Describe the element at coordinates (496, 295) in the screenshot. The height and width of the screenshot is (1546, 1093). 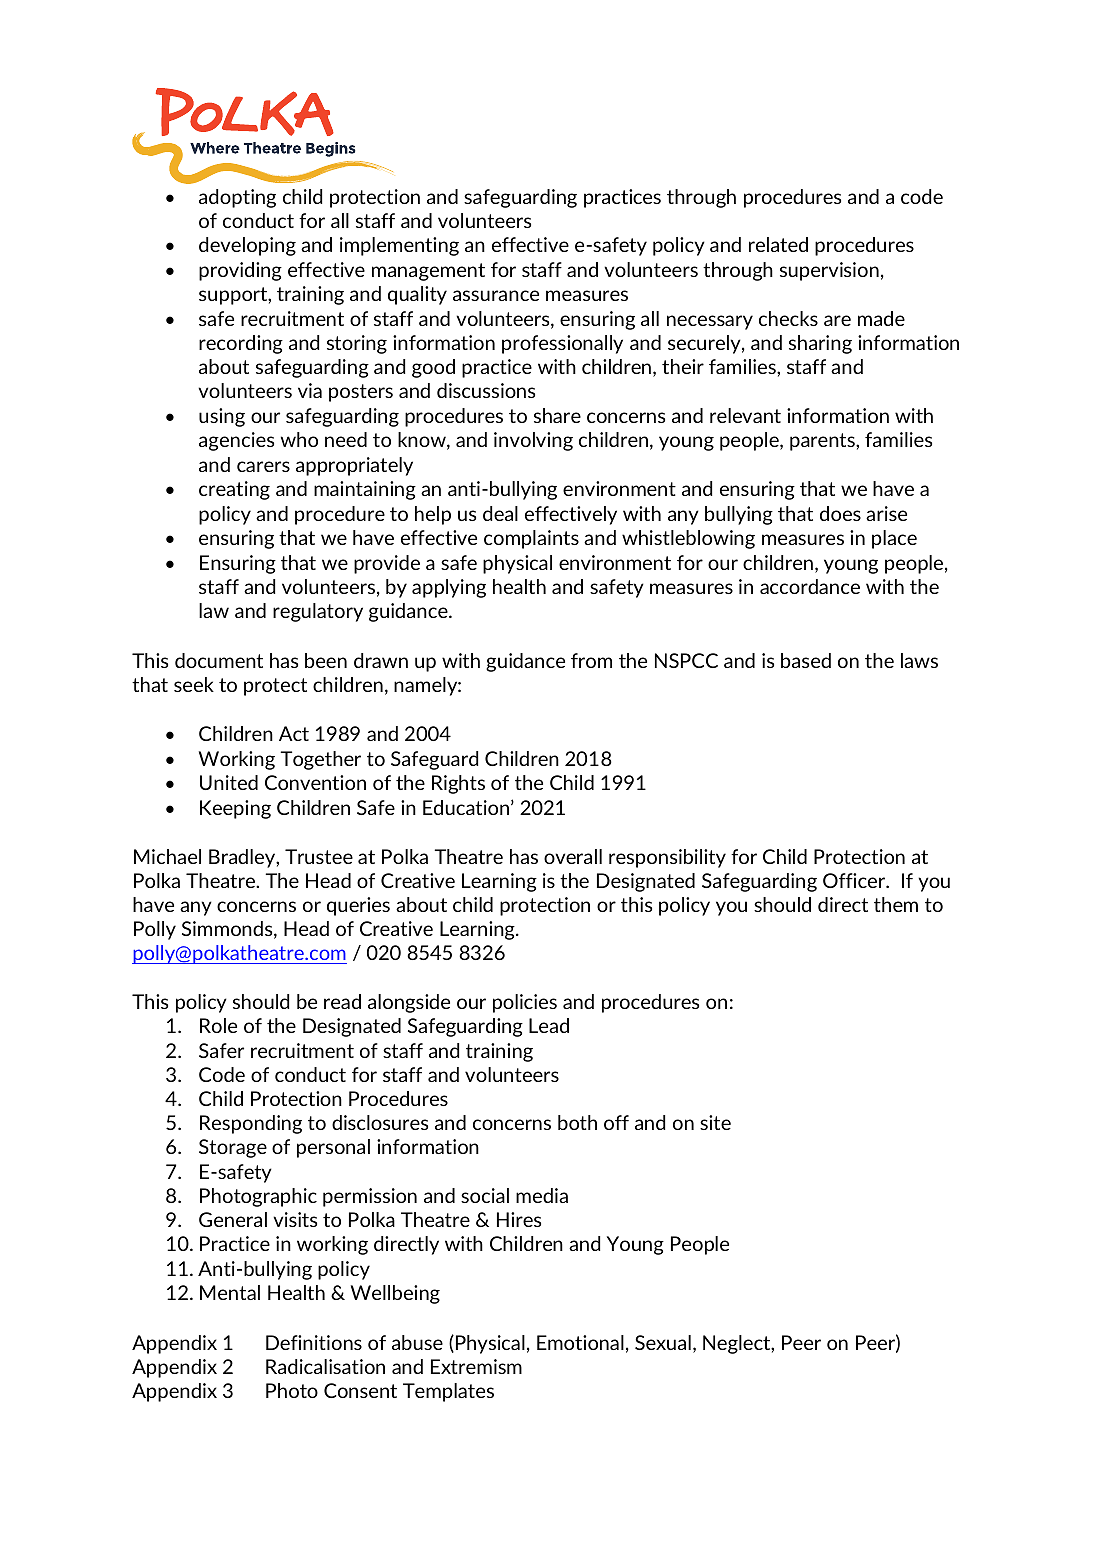
I see `assurance` at that location.
